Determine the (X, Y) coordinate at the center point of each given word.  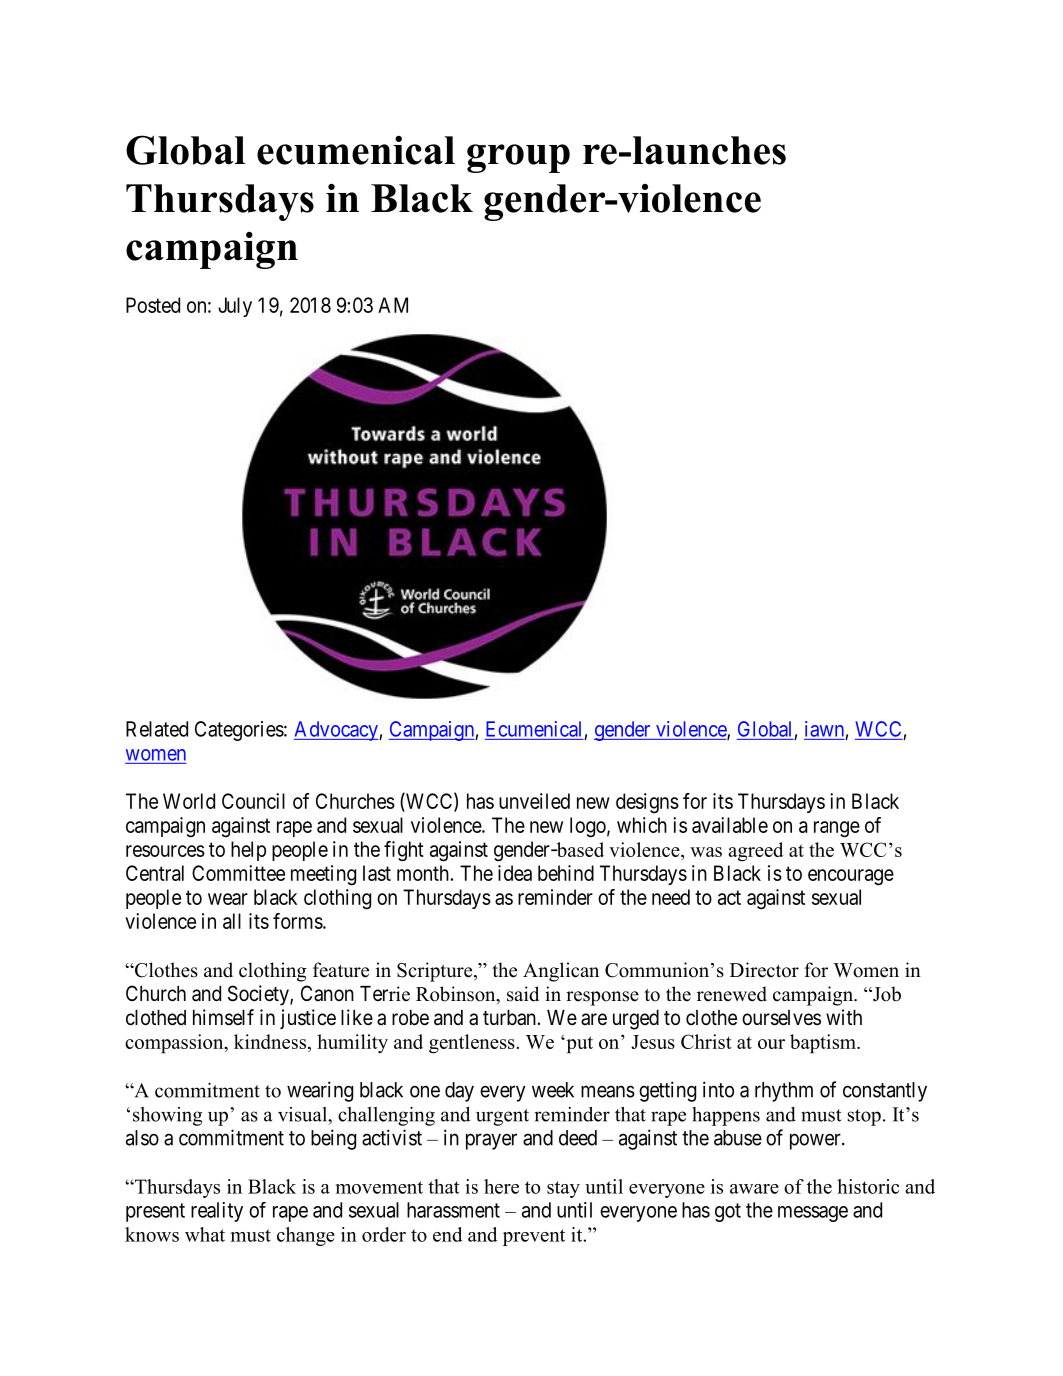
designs (647, 803)
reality (217, 1212)
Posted (153, 305)
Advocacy (337, 731)
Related (157, 729)
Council (253, 801)
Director (764, 970)
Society (259, 995)
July (235, 307)
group (518, 158)
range (837, 829)
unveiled (534, 801)
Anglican (561, 972)
